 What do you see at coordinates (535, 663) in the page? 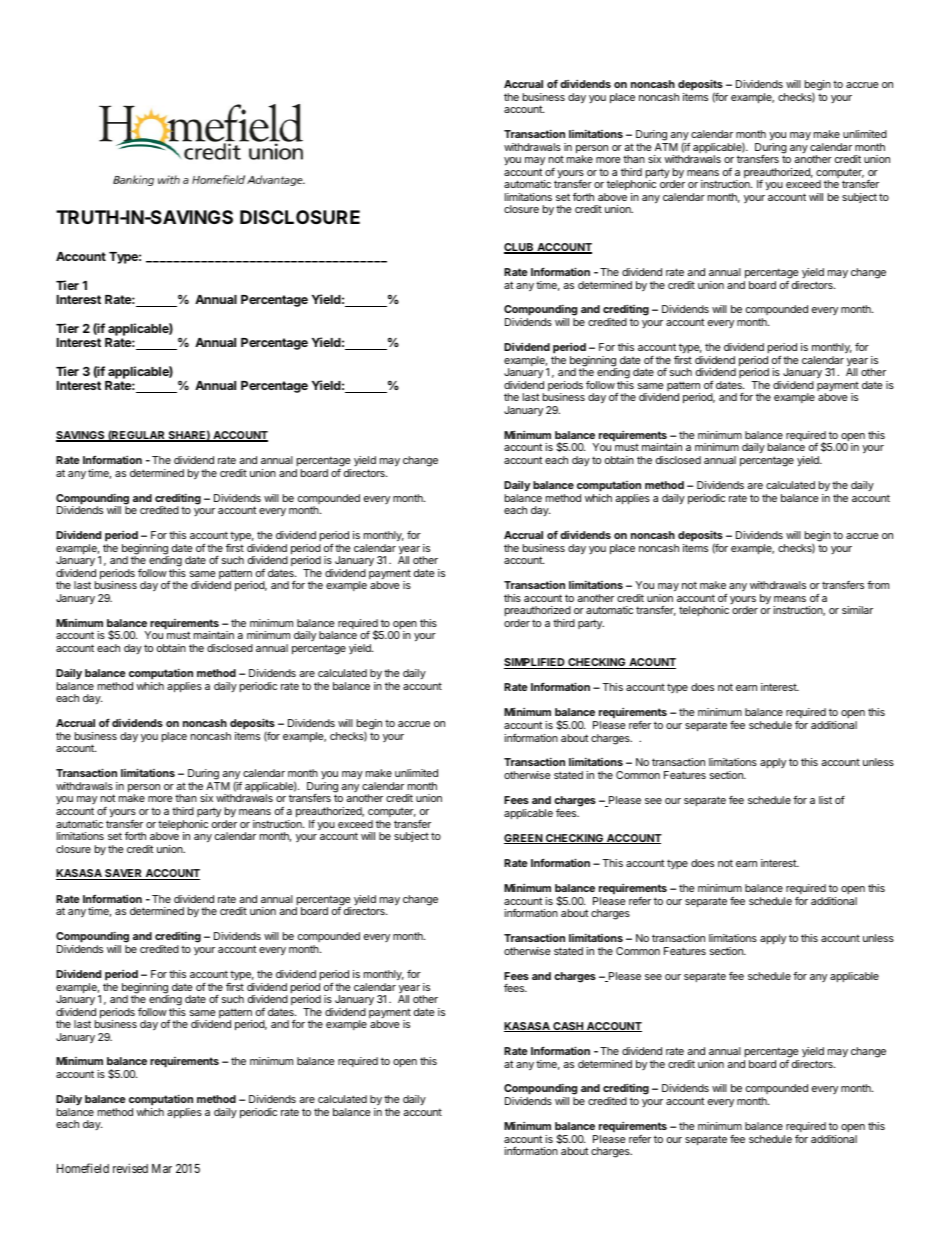
I see `SIMPLIFIED` at bounding box center [535, 663].
